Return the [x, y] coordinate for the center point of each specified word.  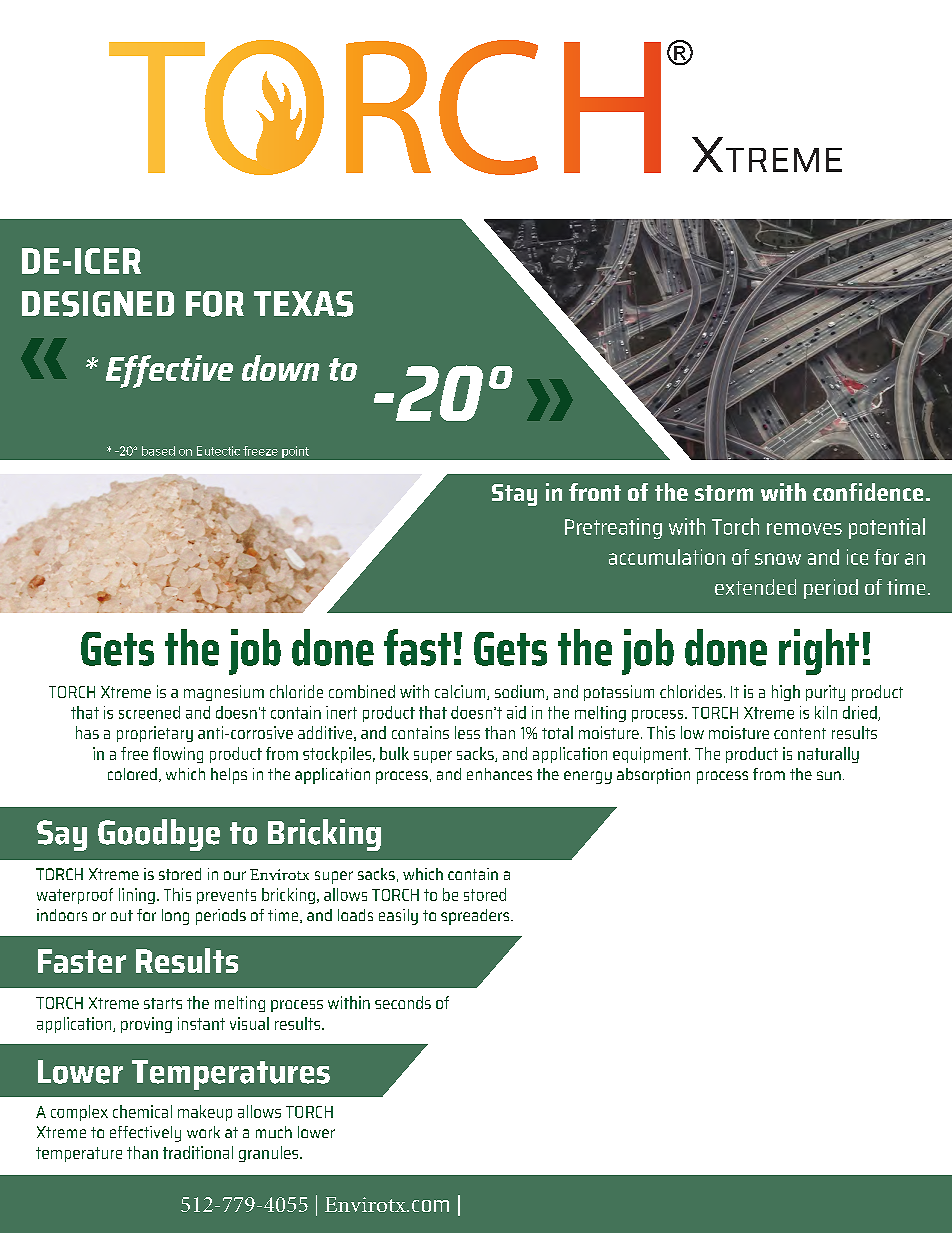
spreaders [476, 917]
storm [724, 493]
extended [755, 587]
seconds [403, 1002]
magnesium [224, 693]
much [274, 1132]
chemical [142, 1111]
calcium [461, 692]
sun [829, 775]
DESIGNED [98, 304]
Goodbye [159, 835]
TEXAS [303, 304]
